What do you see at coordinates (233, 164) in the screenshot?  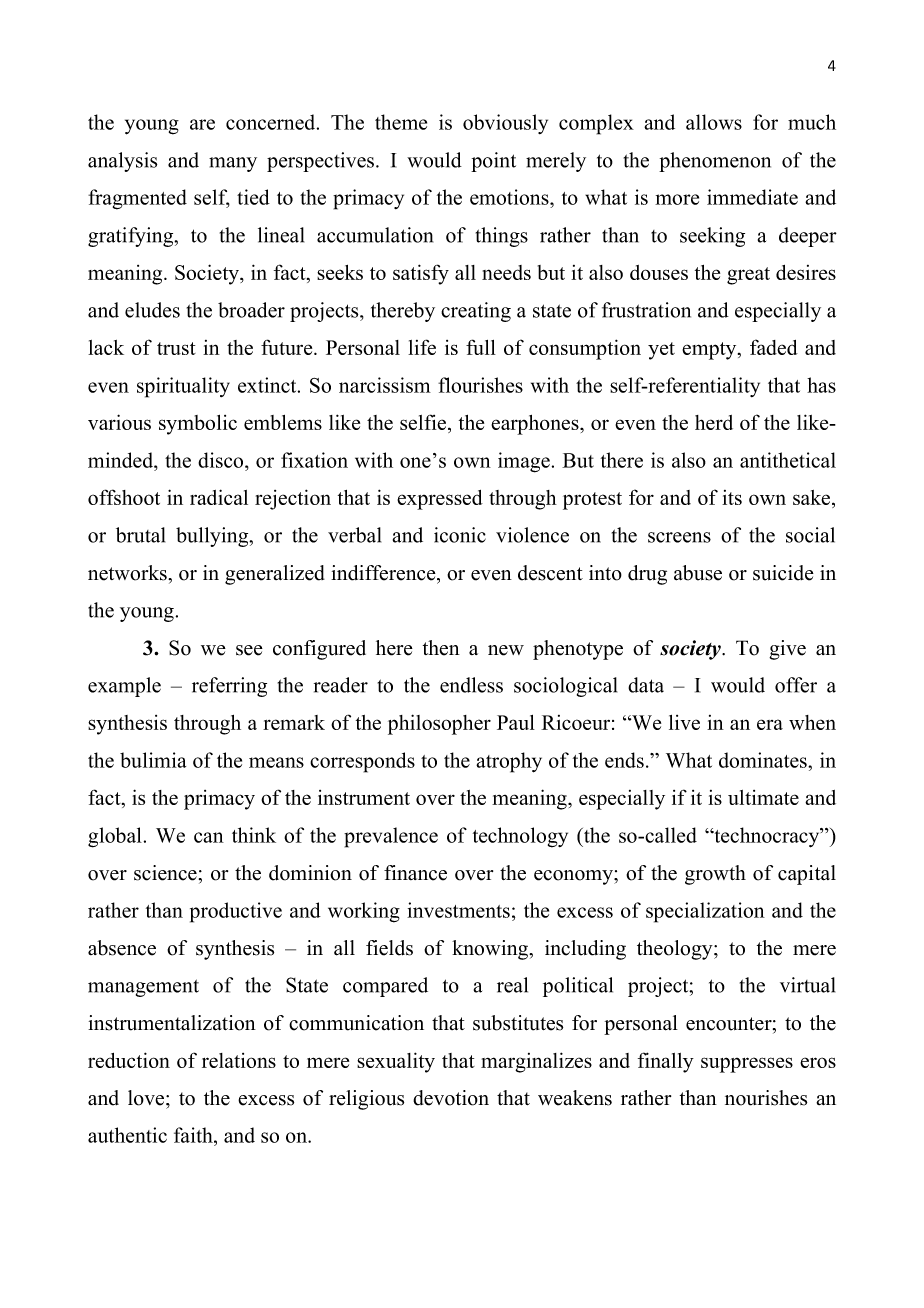 I see `many` at bounding box center [233, 164].
